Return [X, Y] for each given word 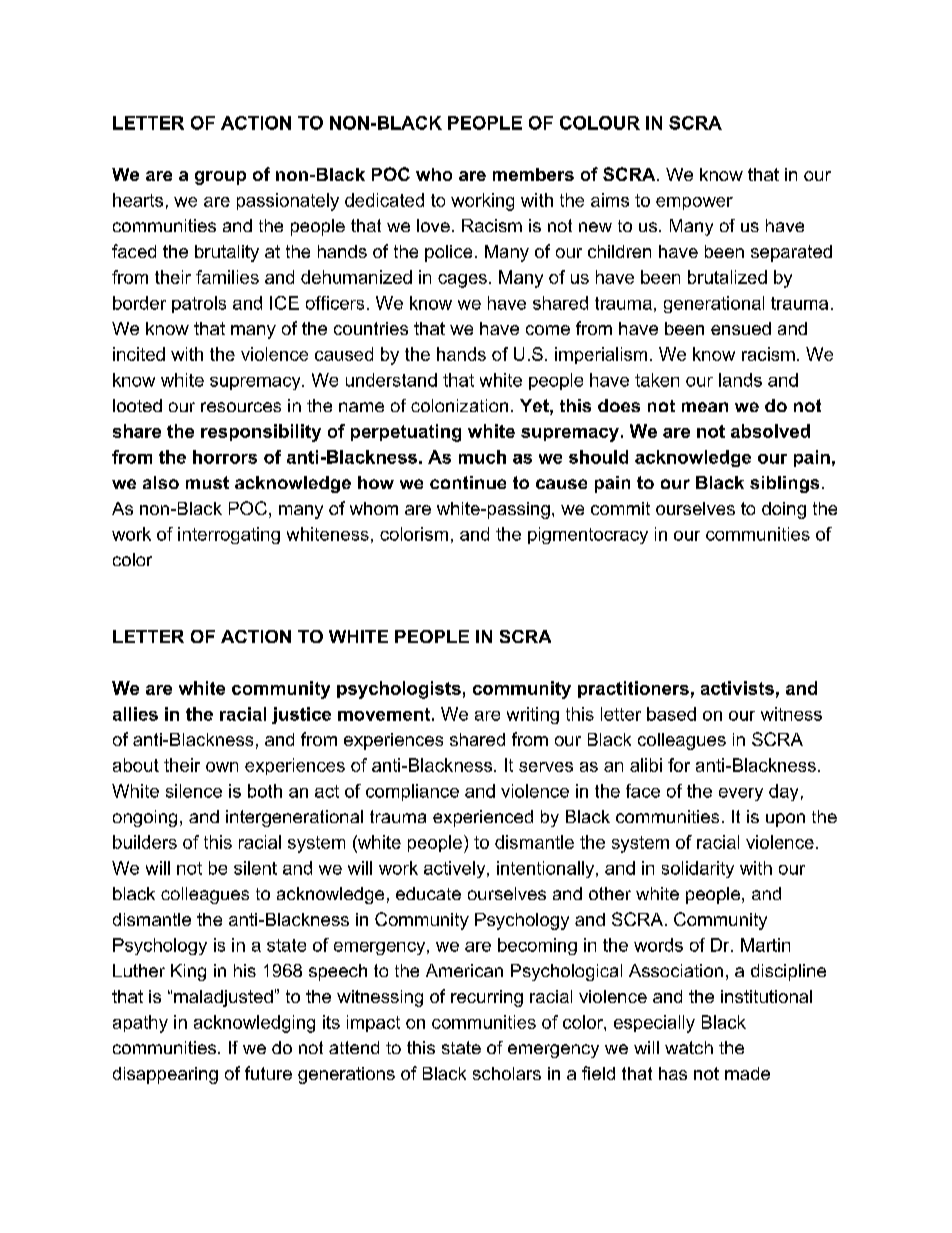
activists [737, 688]
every [741, 794]
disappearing [165, 1075]
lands [740, 380]
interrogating [229, 535]
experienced [483, 818]
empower [694, 203]
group [220, 178]
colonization [459, 405]
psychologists [399, 690]
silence [194, 791]
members [533, 174]
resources [241, 407]
